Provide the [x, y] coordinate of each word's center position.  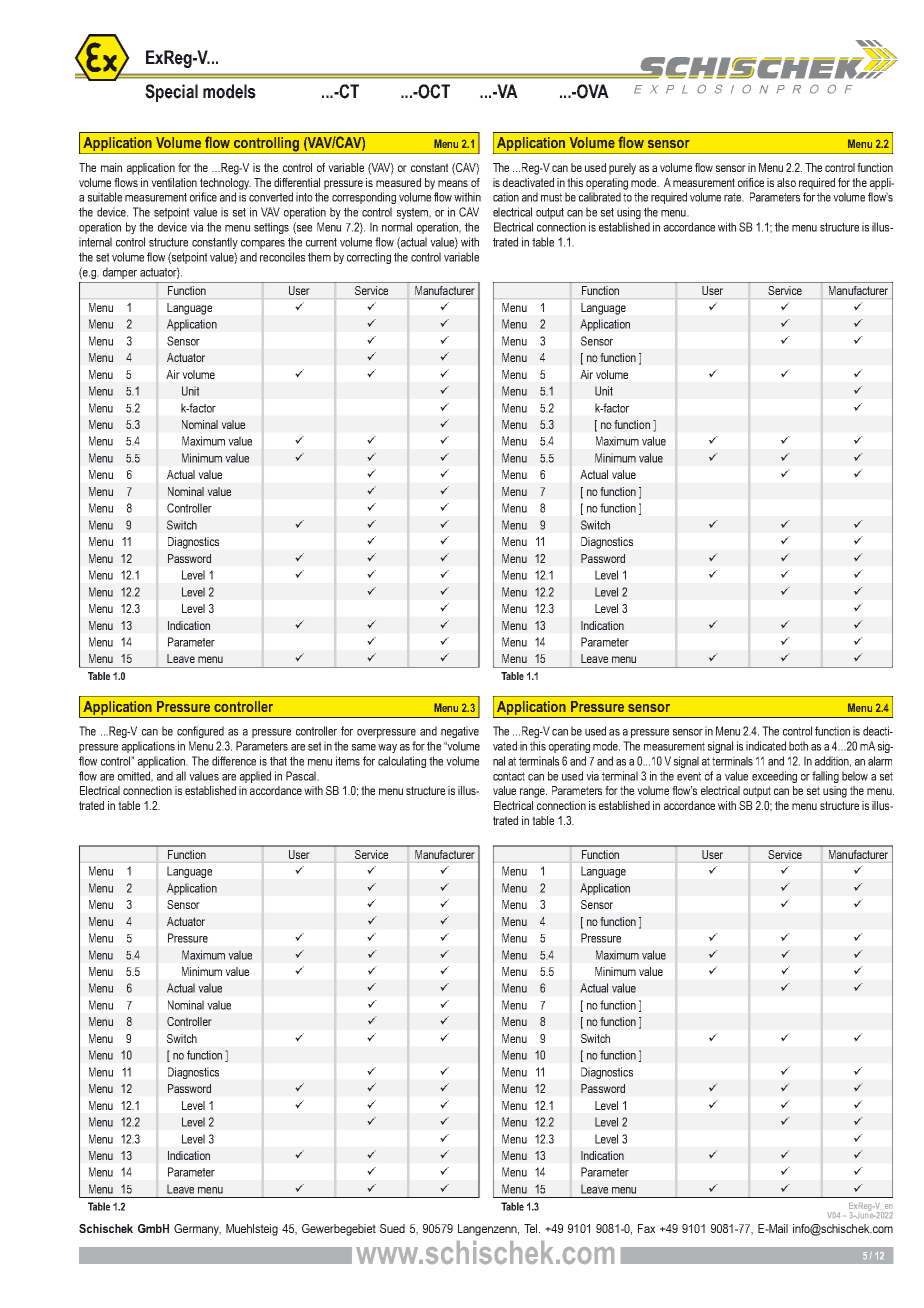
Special [171, 93]
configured [200, 732]
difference [234, 761]
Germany [197, 1230]
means [453, 183]
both [798, 746]
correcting [369, 258]
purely [622, 169]
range [533, 793]
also [786, 182]
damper [120, 273]
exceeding [774, 777]
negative [460, 732]
